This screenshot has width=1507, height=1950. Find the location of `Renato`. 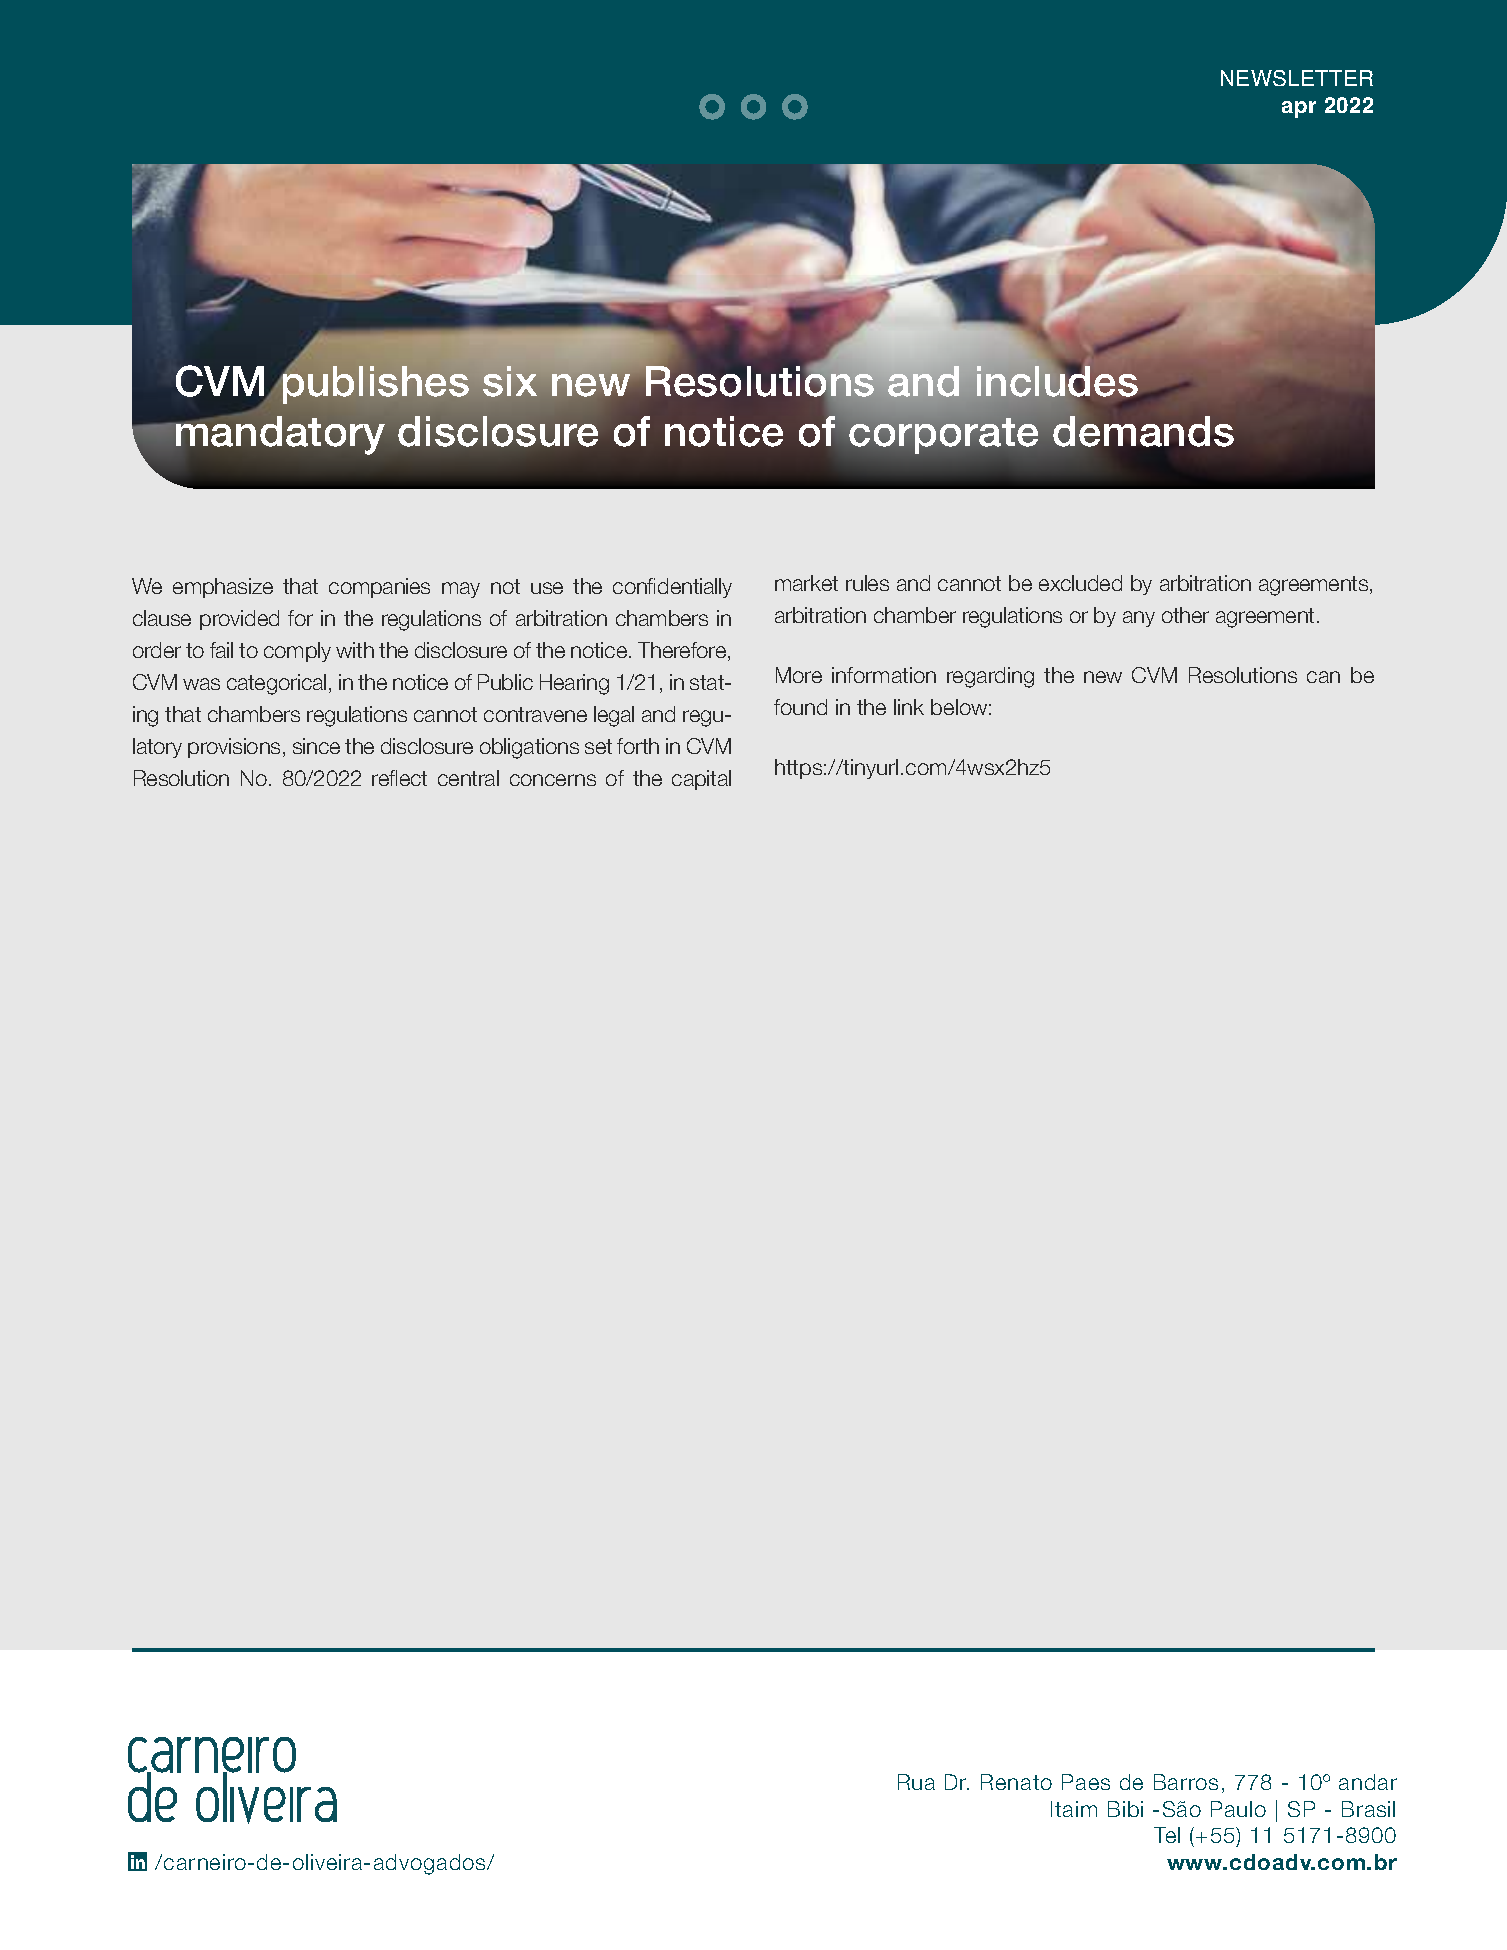

Renato is located at coordinates (1016, 1782).
